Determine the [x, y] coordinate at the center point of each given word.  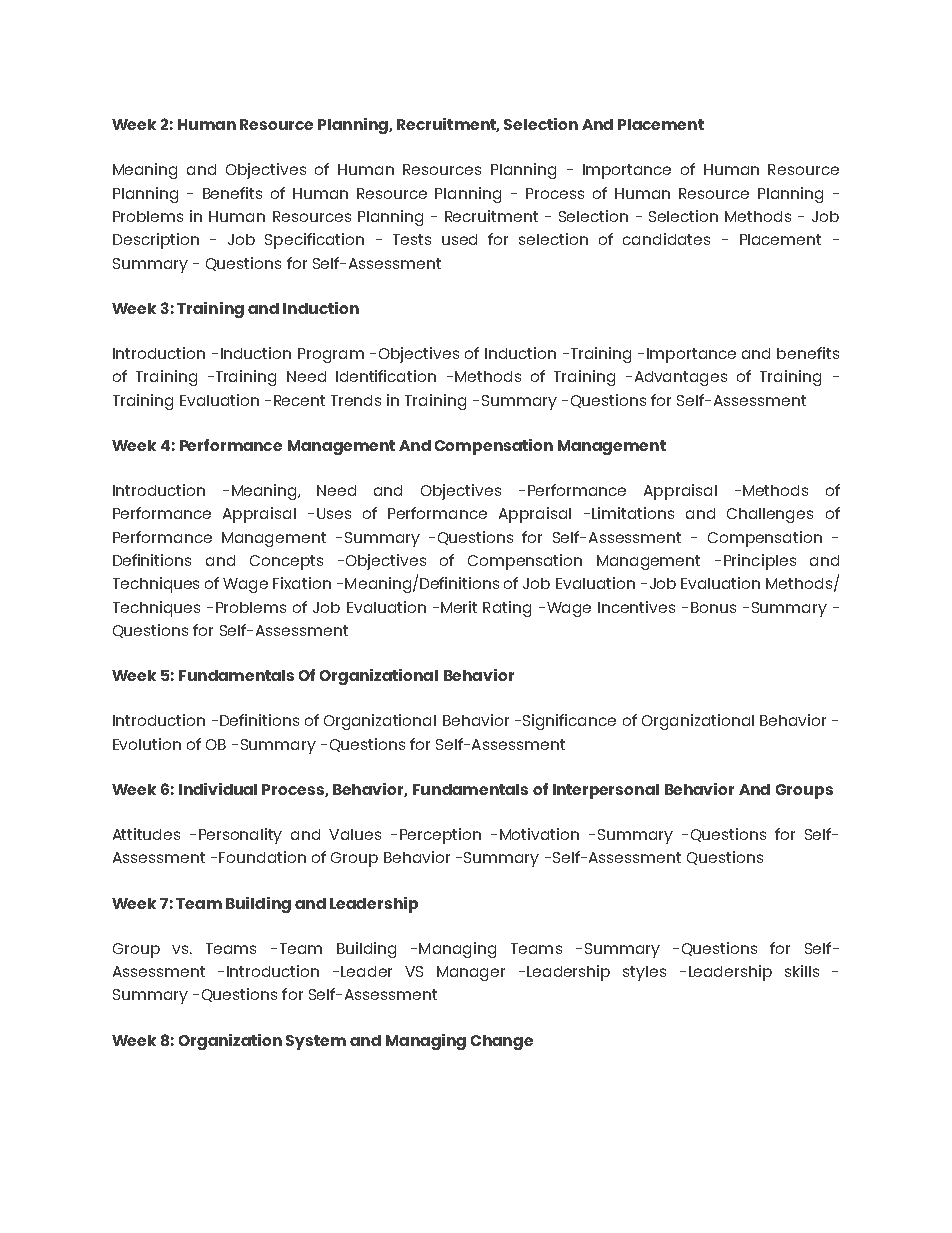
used [459, 239]
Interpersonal [606, 791]
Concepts [286, 562]
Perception [440, 836]
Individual [218, 789]
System [316, 1042]
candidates [666, 239]
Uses [334, 513]
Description [156, 241]
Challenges [770, 515]
